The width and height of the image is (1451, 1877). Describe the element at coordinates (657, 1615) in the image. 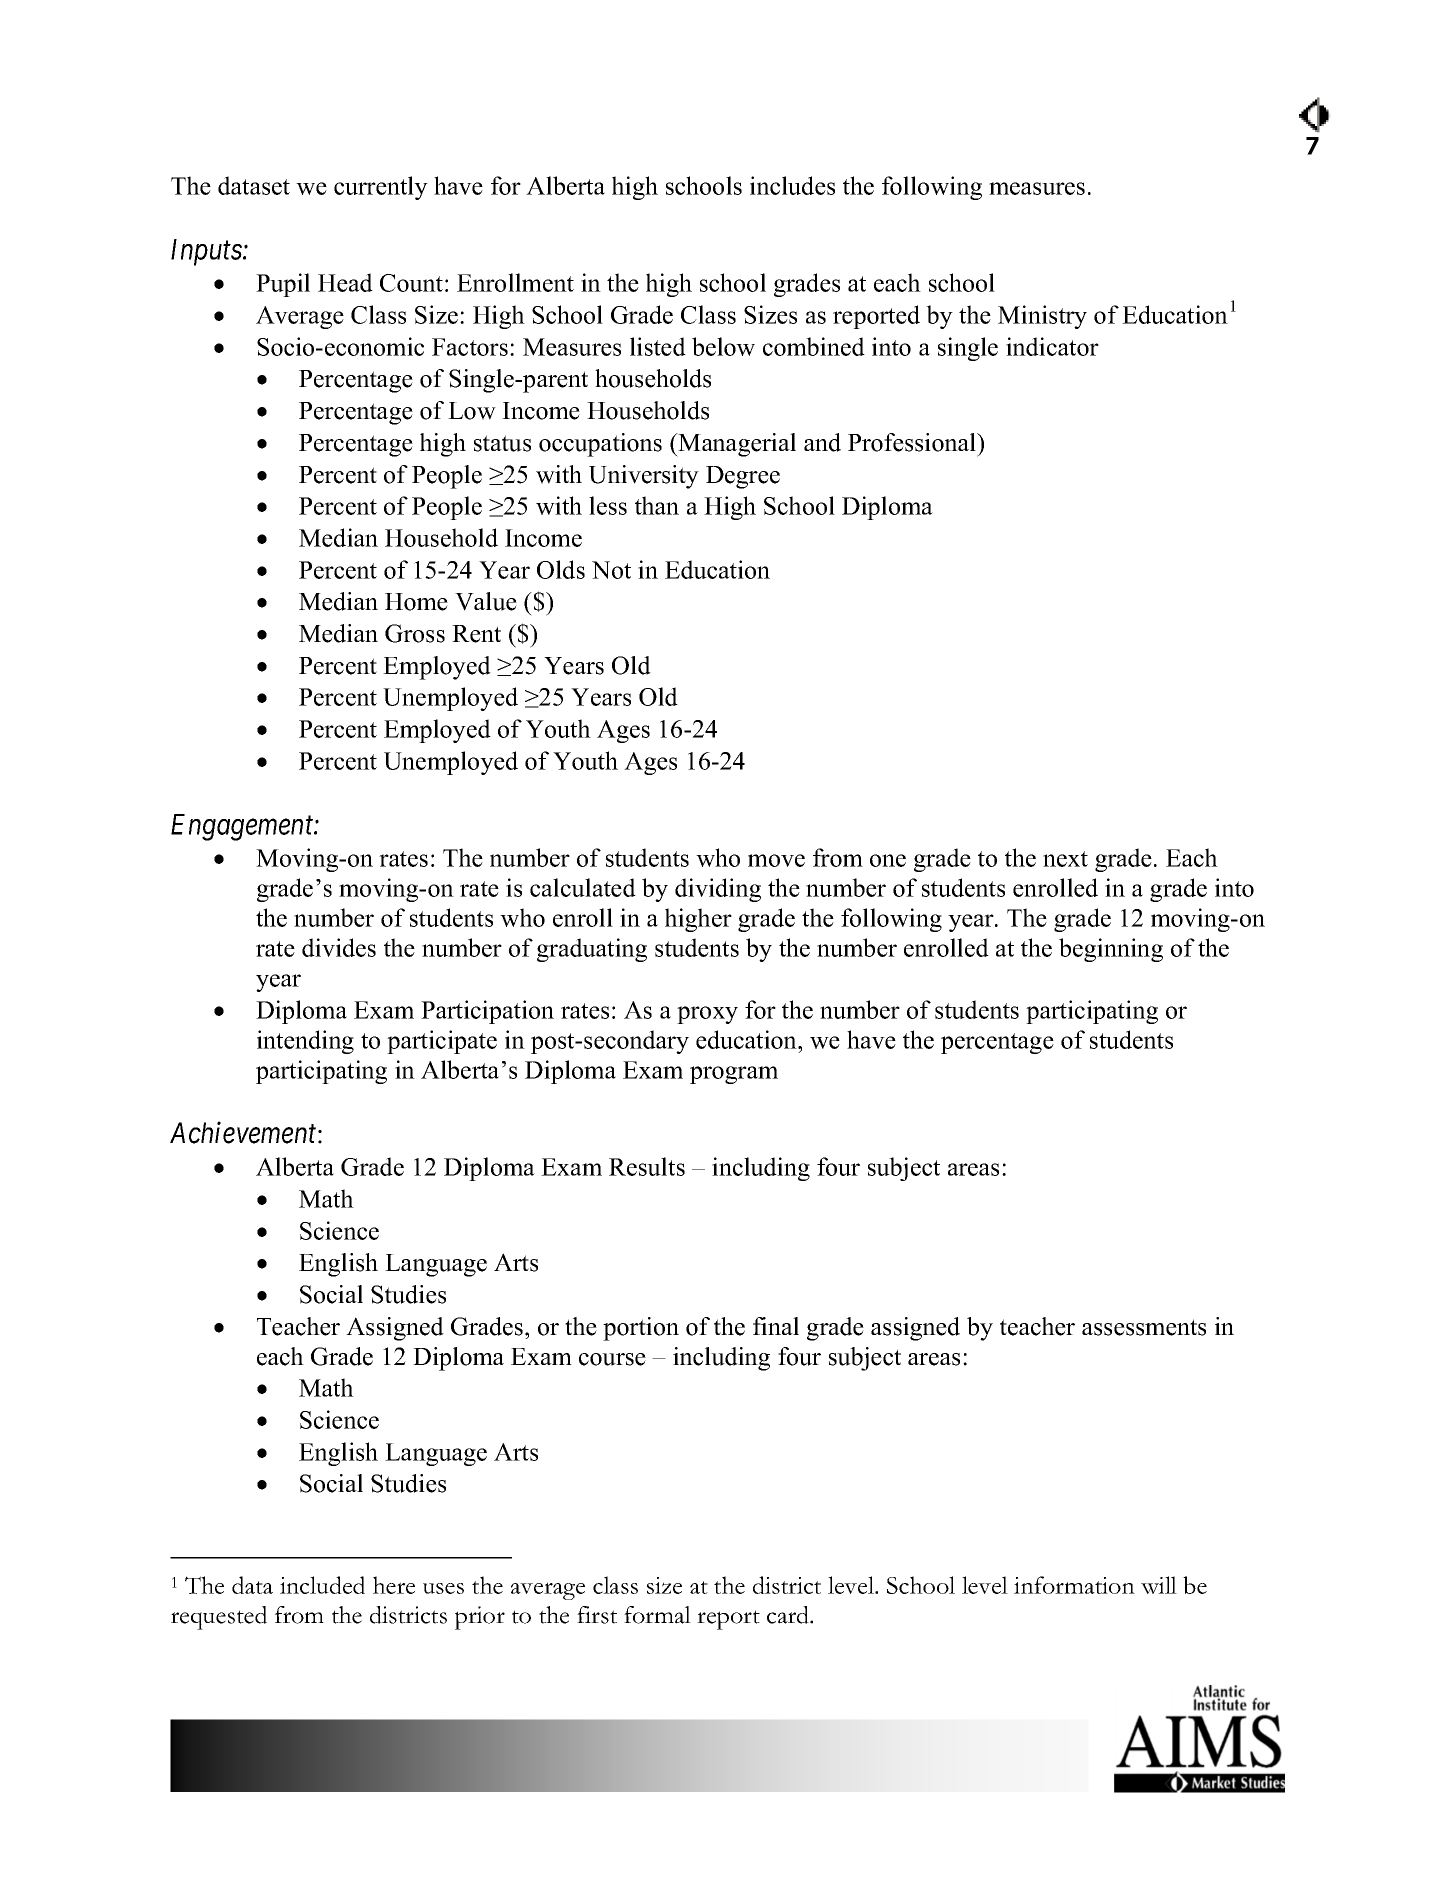

I see `formal` at that location.
